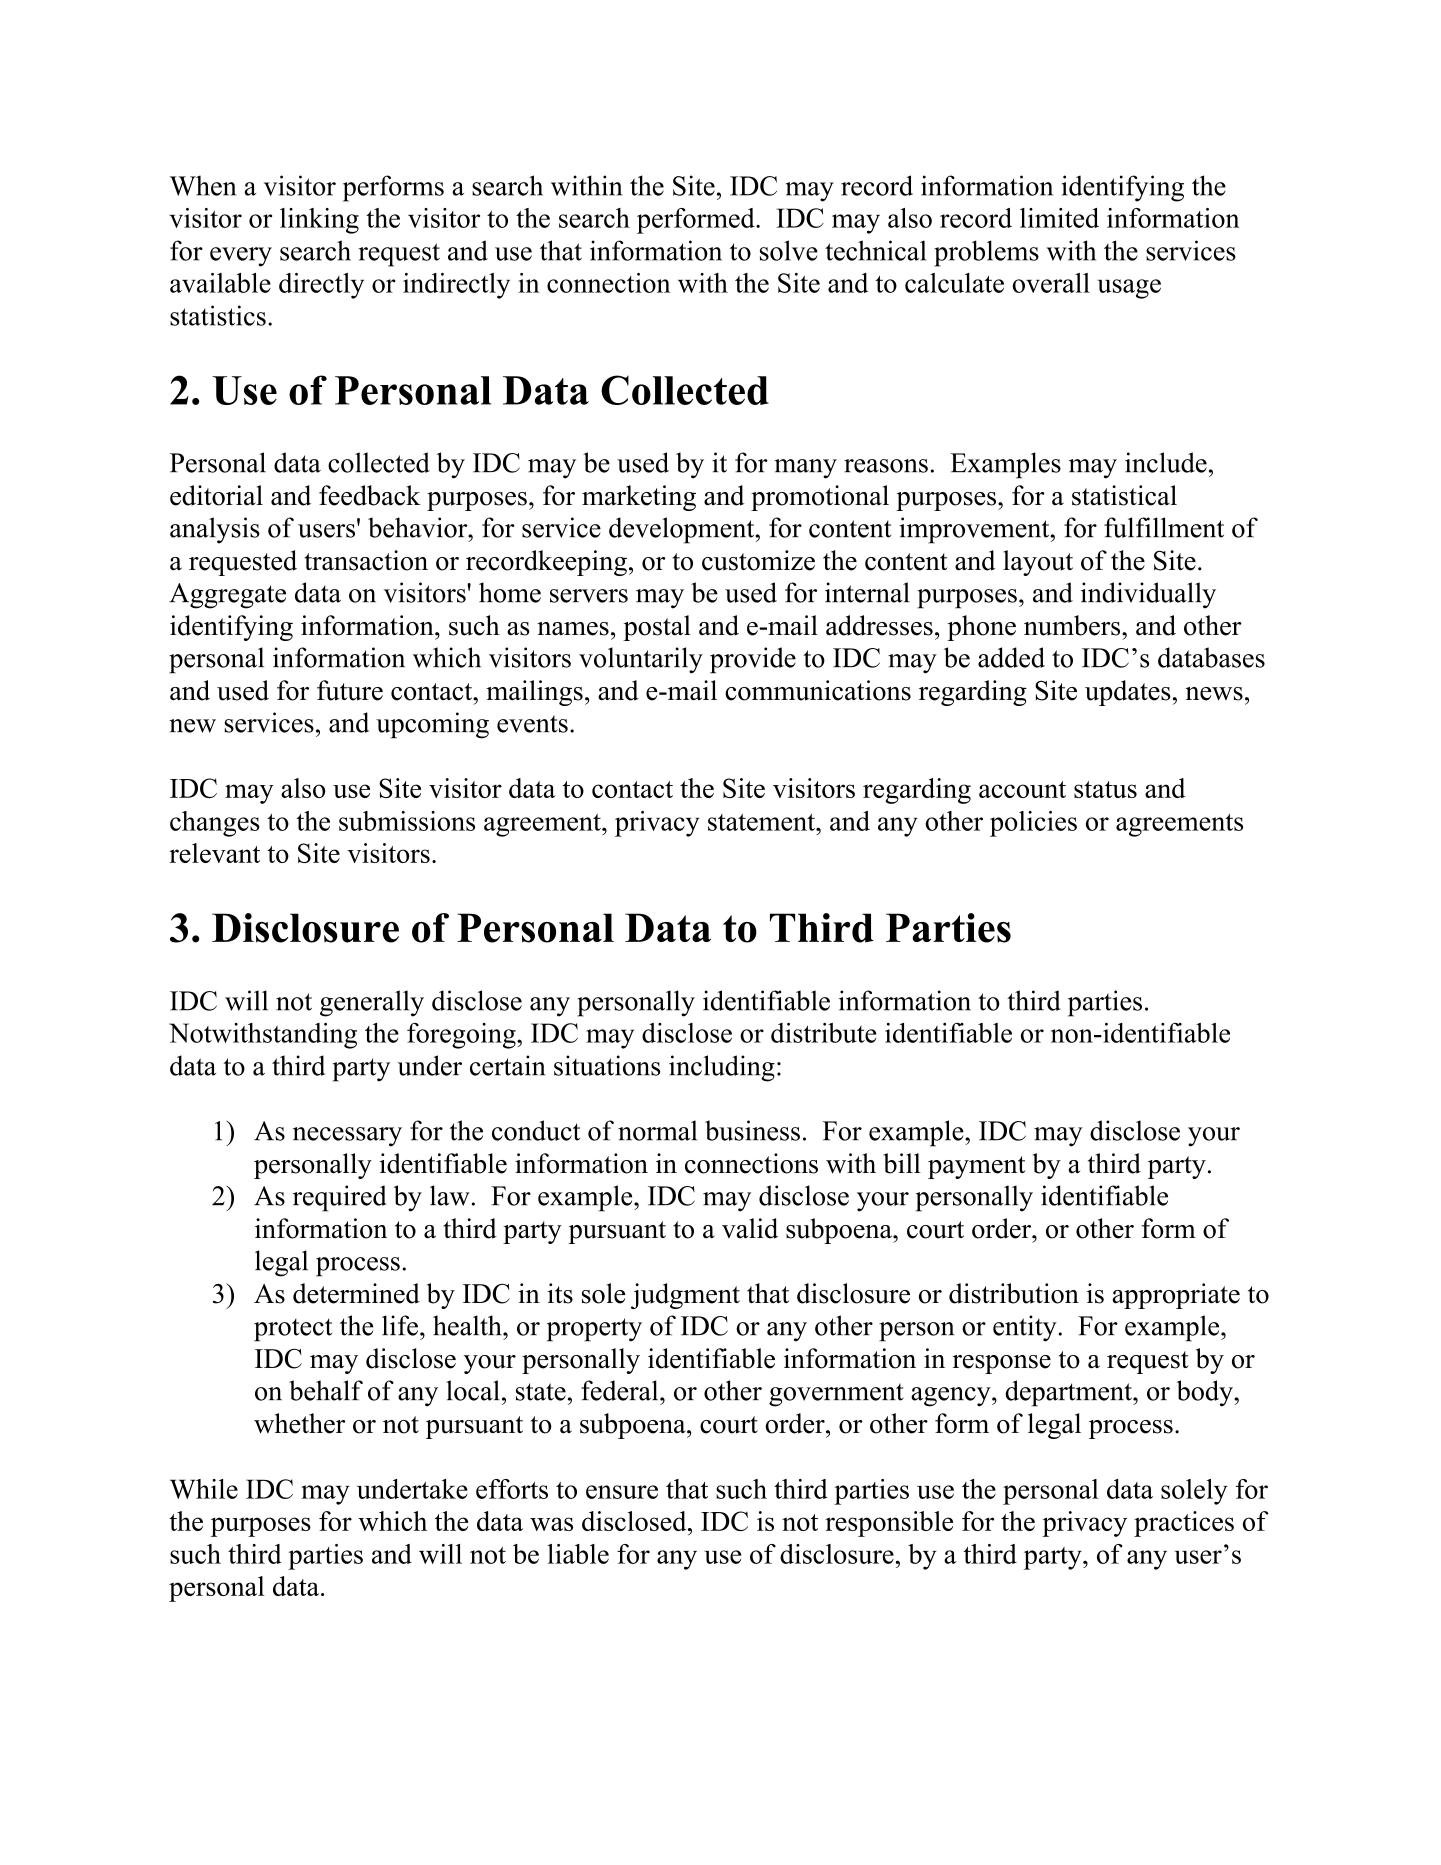 This screenshot has width=1441, height=1865. I want to click on transaction, so click(366, 560).
